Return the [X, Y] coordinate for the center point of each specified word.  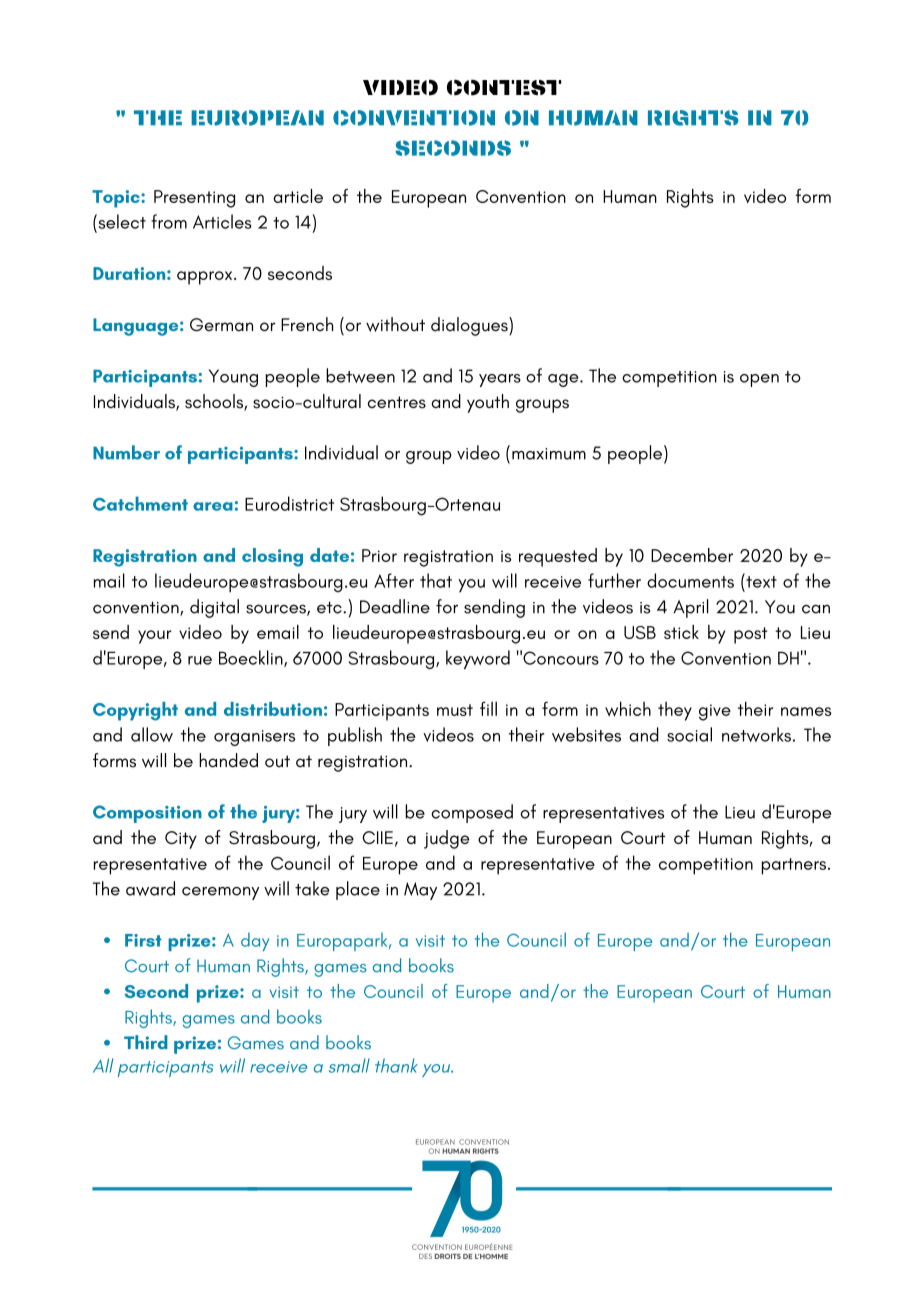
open [759, 380]
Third [146, 1042]
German [221, 325]
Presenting [194, 199]
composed [472, 813]
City [181, 840]
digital [214, 608]
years [500, 380]
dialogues [470, 326]
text [760, 581]
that [436, 580]
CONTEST [504, 87]
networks [756, 734]
